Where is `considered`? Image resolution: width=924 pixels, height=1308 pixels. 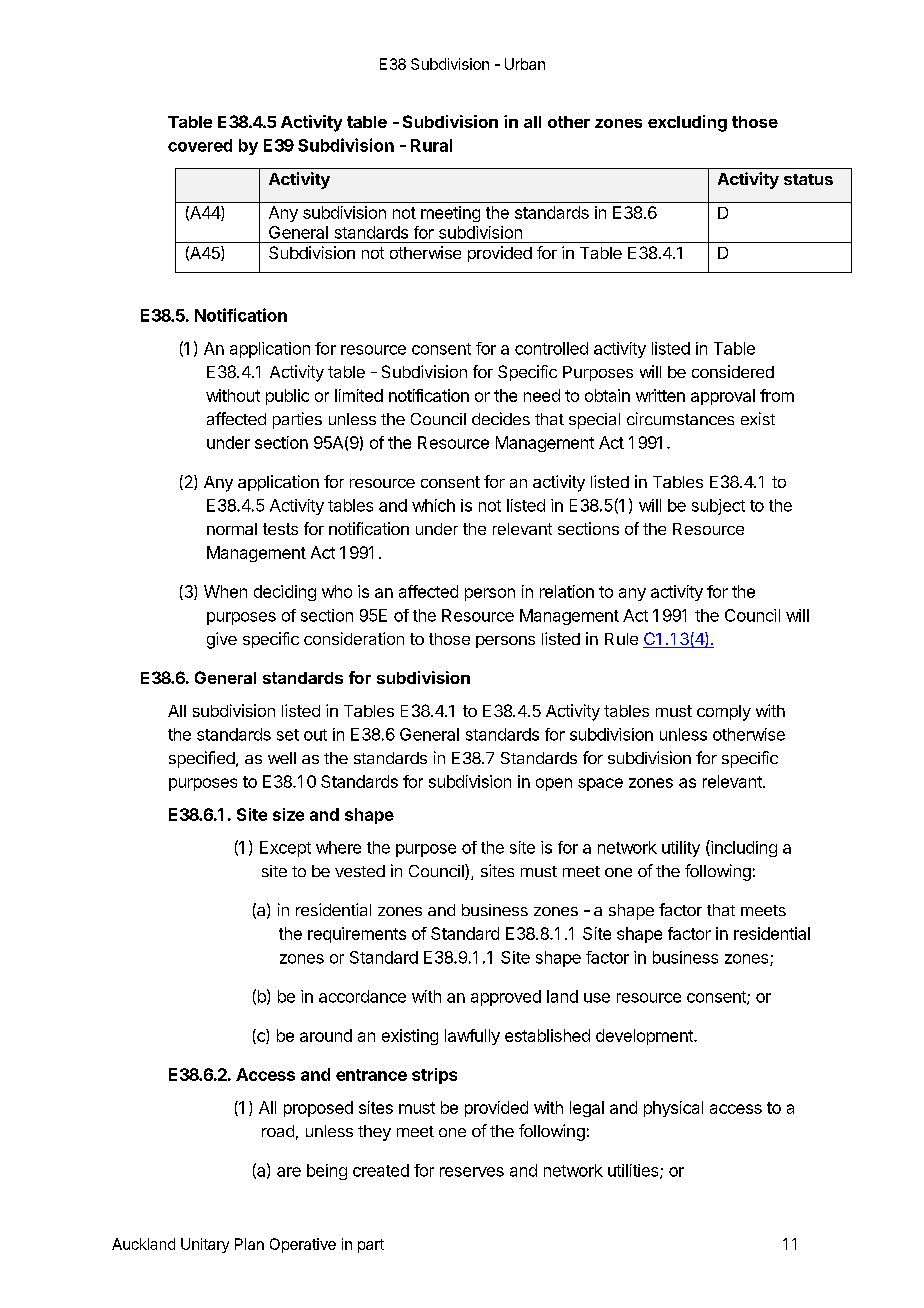 considered is located at coordinates (733, 371).
